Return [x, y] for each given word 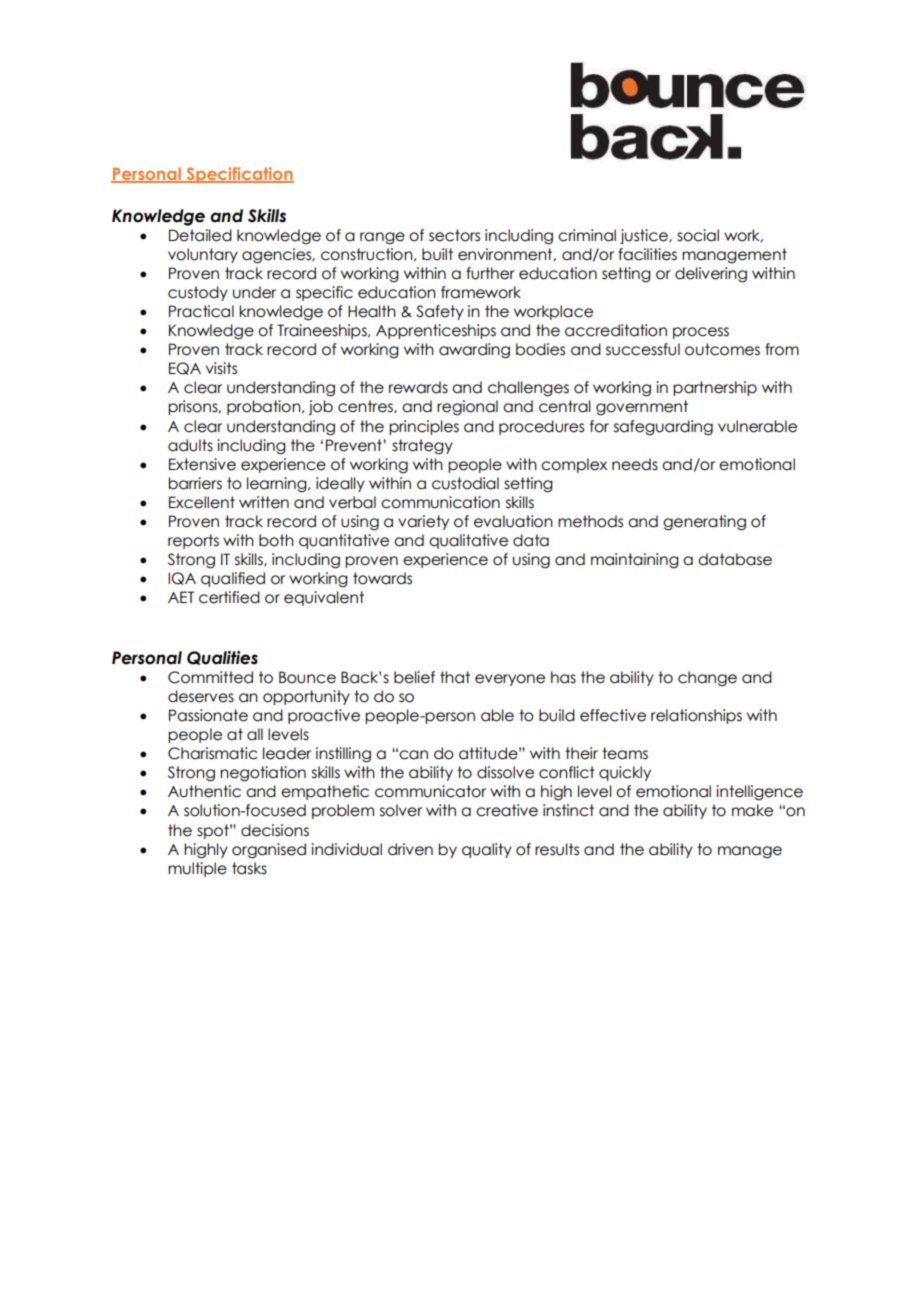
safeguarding [663, 427]
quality [487, 850]
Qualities [222, 658]
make [752, 810]
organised [269, 850]
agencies [278, 256]
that [455, 677]
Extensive [202, 464]
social [698, 235]
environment [506, 254]
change [707, 678]
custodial [465, 483]
